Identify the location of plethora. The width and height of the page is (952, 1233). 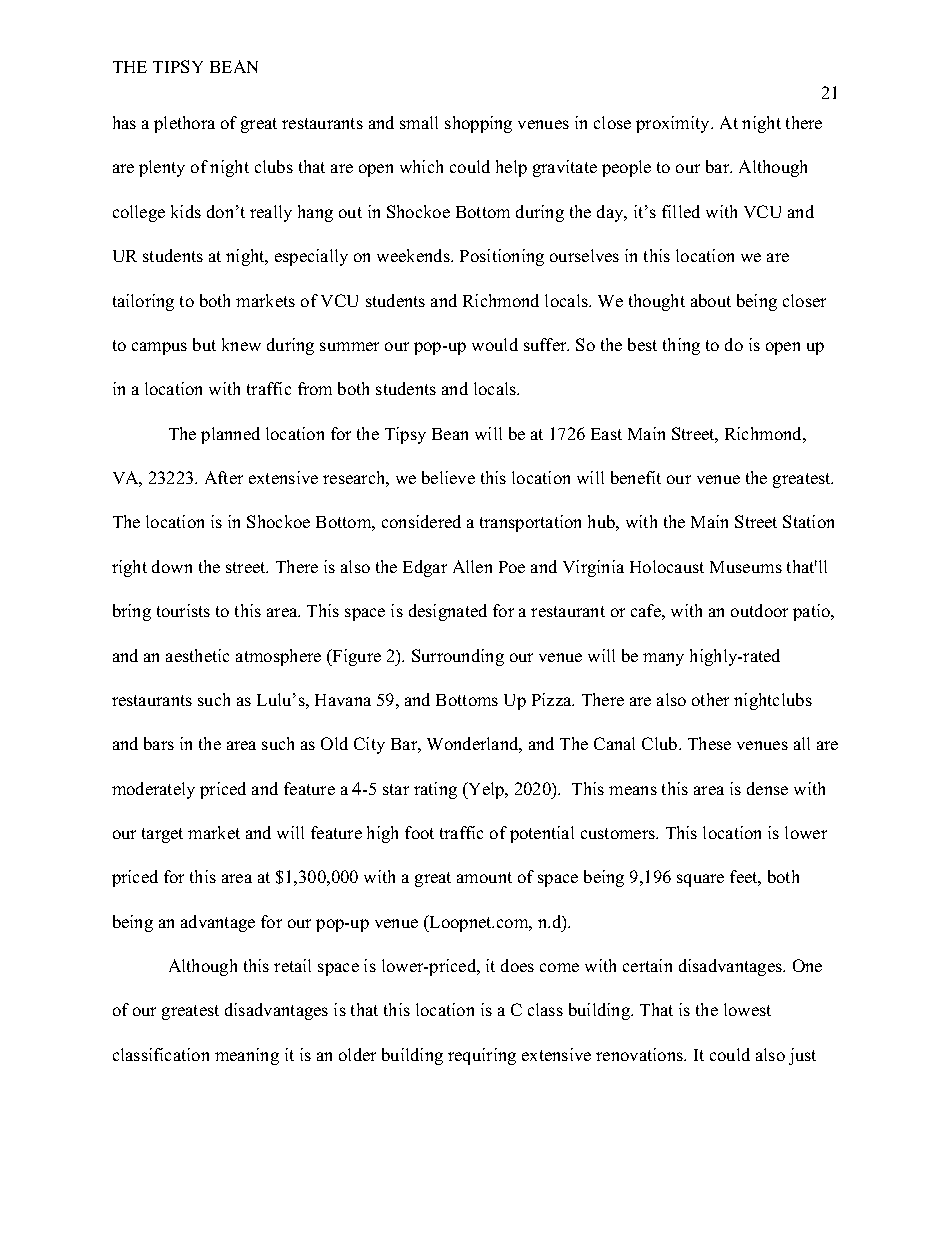
(184, 124).
